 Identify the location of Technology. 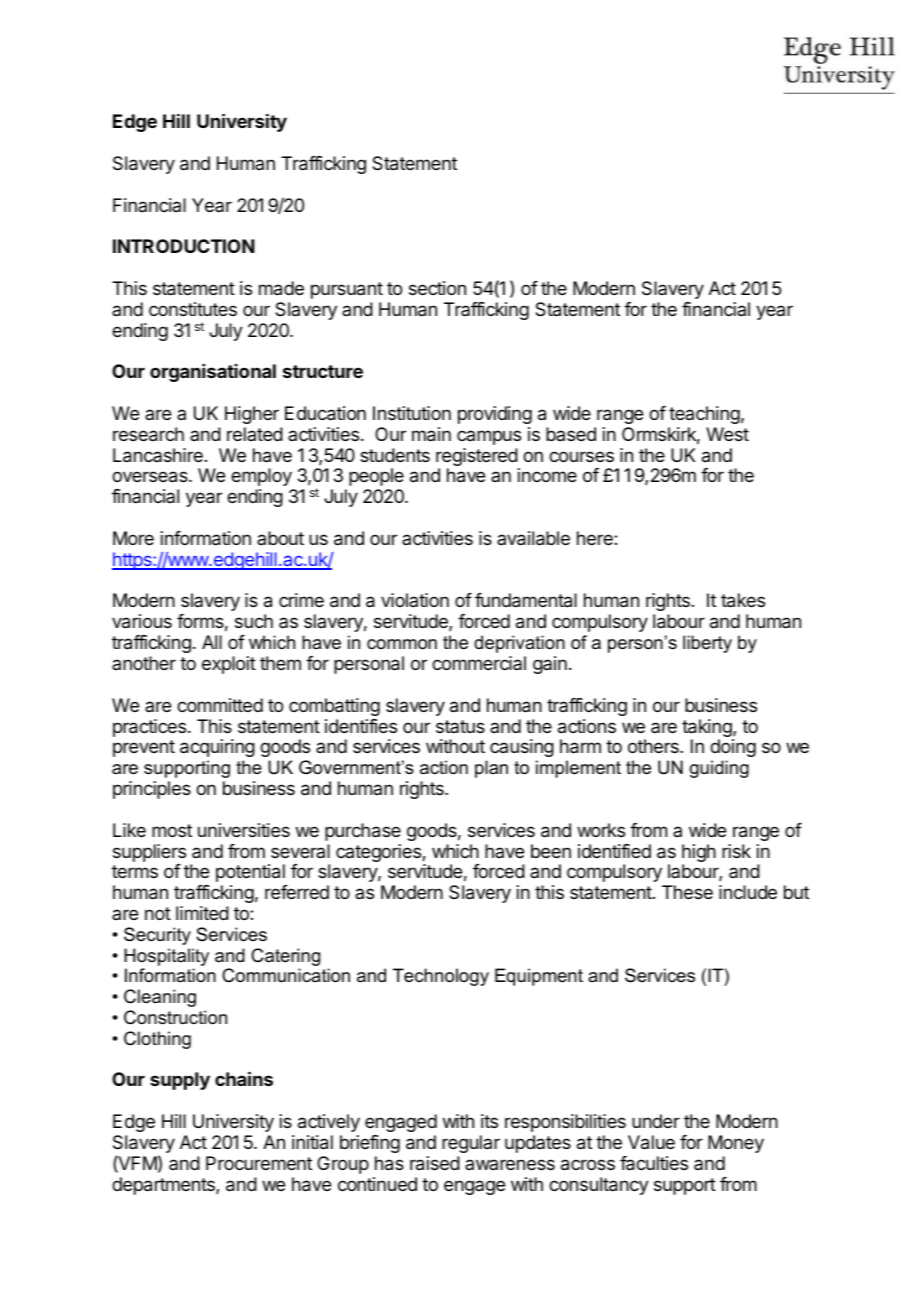
(441, 977).
